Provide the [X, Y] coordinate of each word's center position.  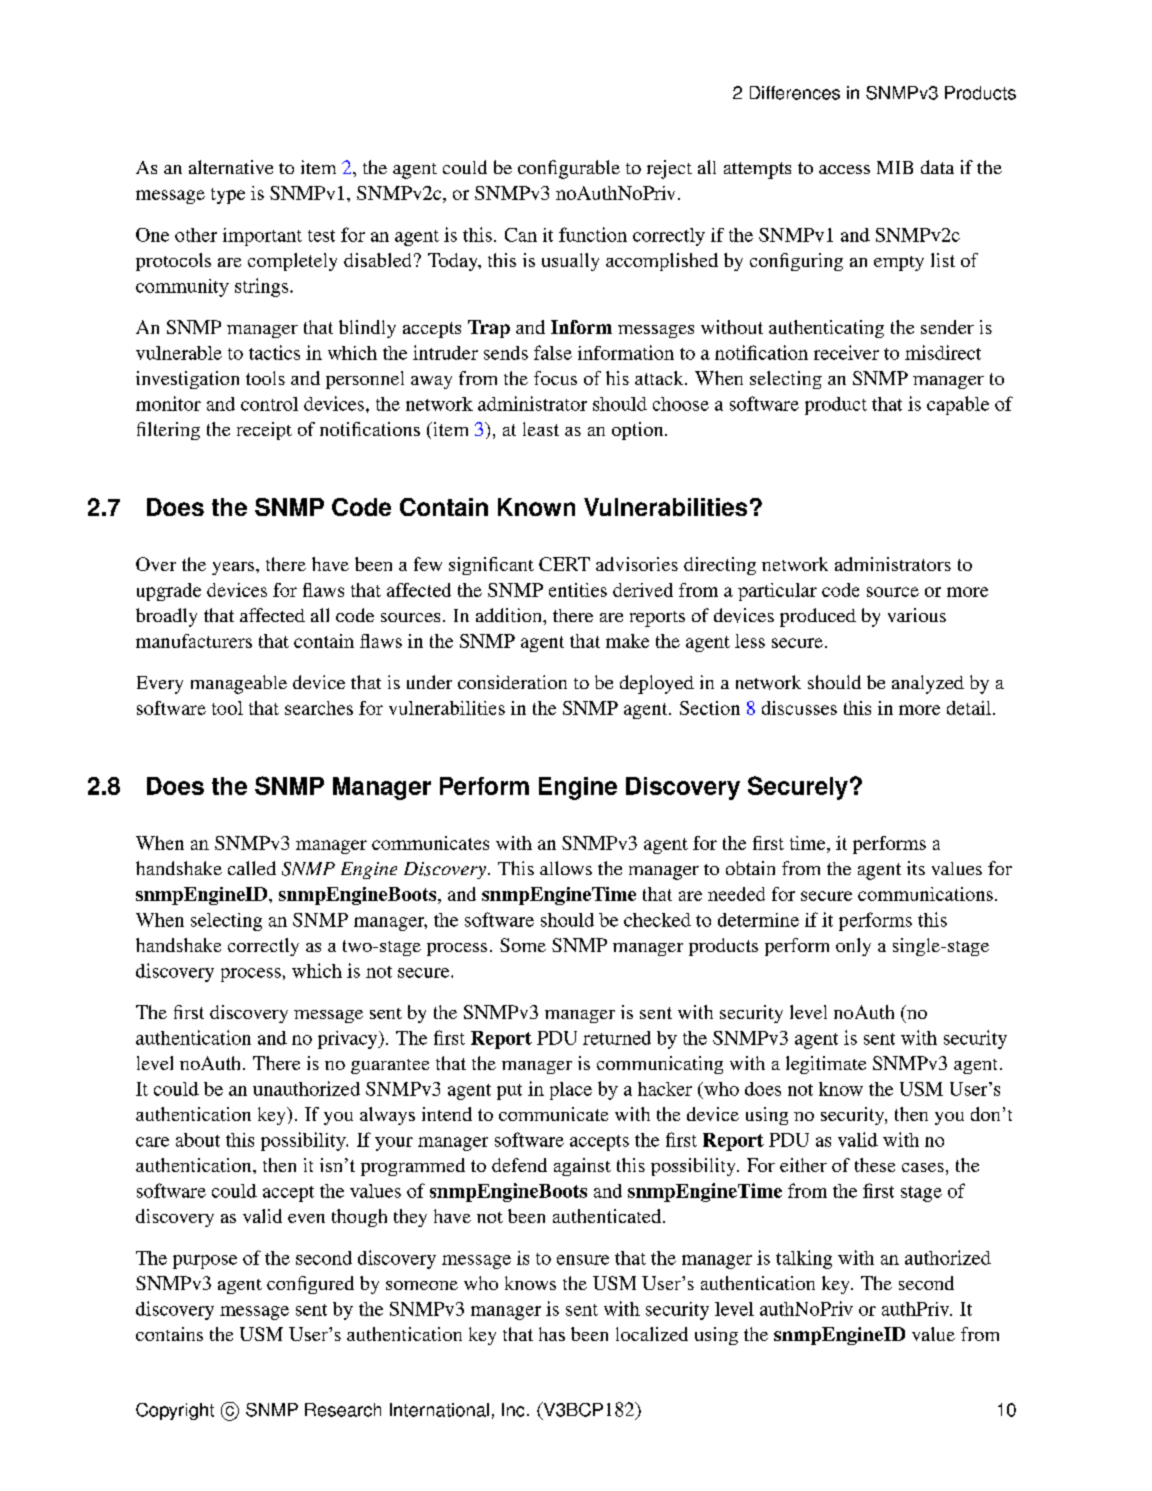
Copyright [175, 1411]
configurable [569, 169]
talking [804, 1259]
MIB [895, 167]
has [552, 1334]
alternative [231, 167]
